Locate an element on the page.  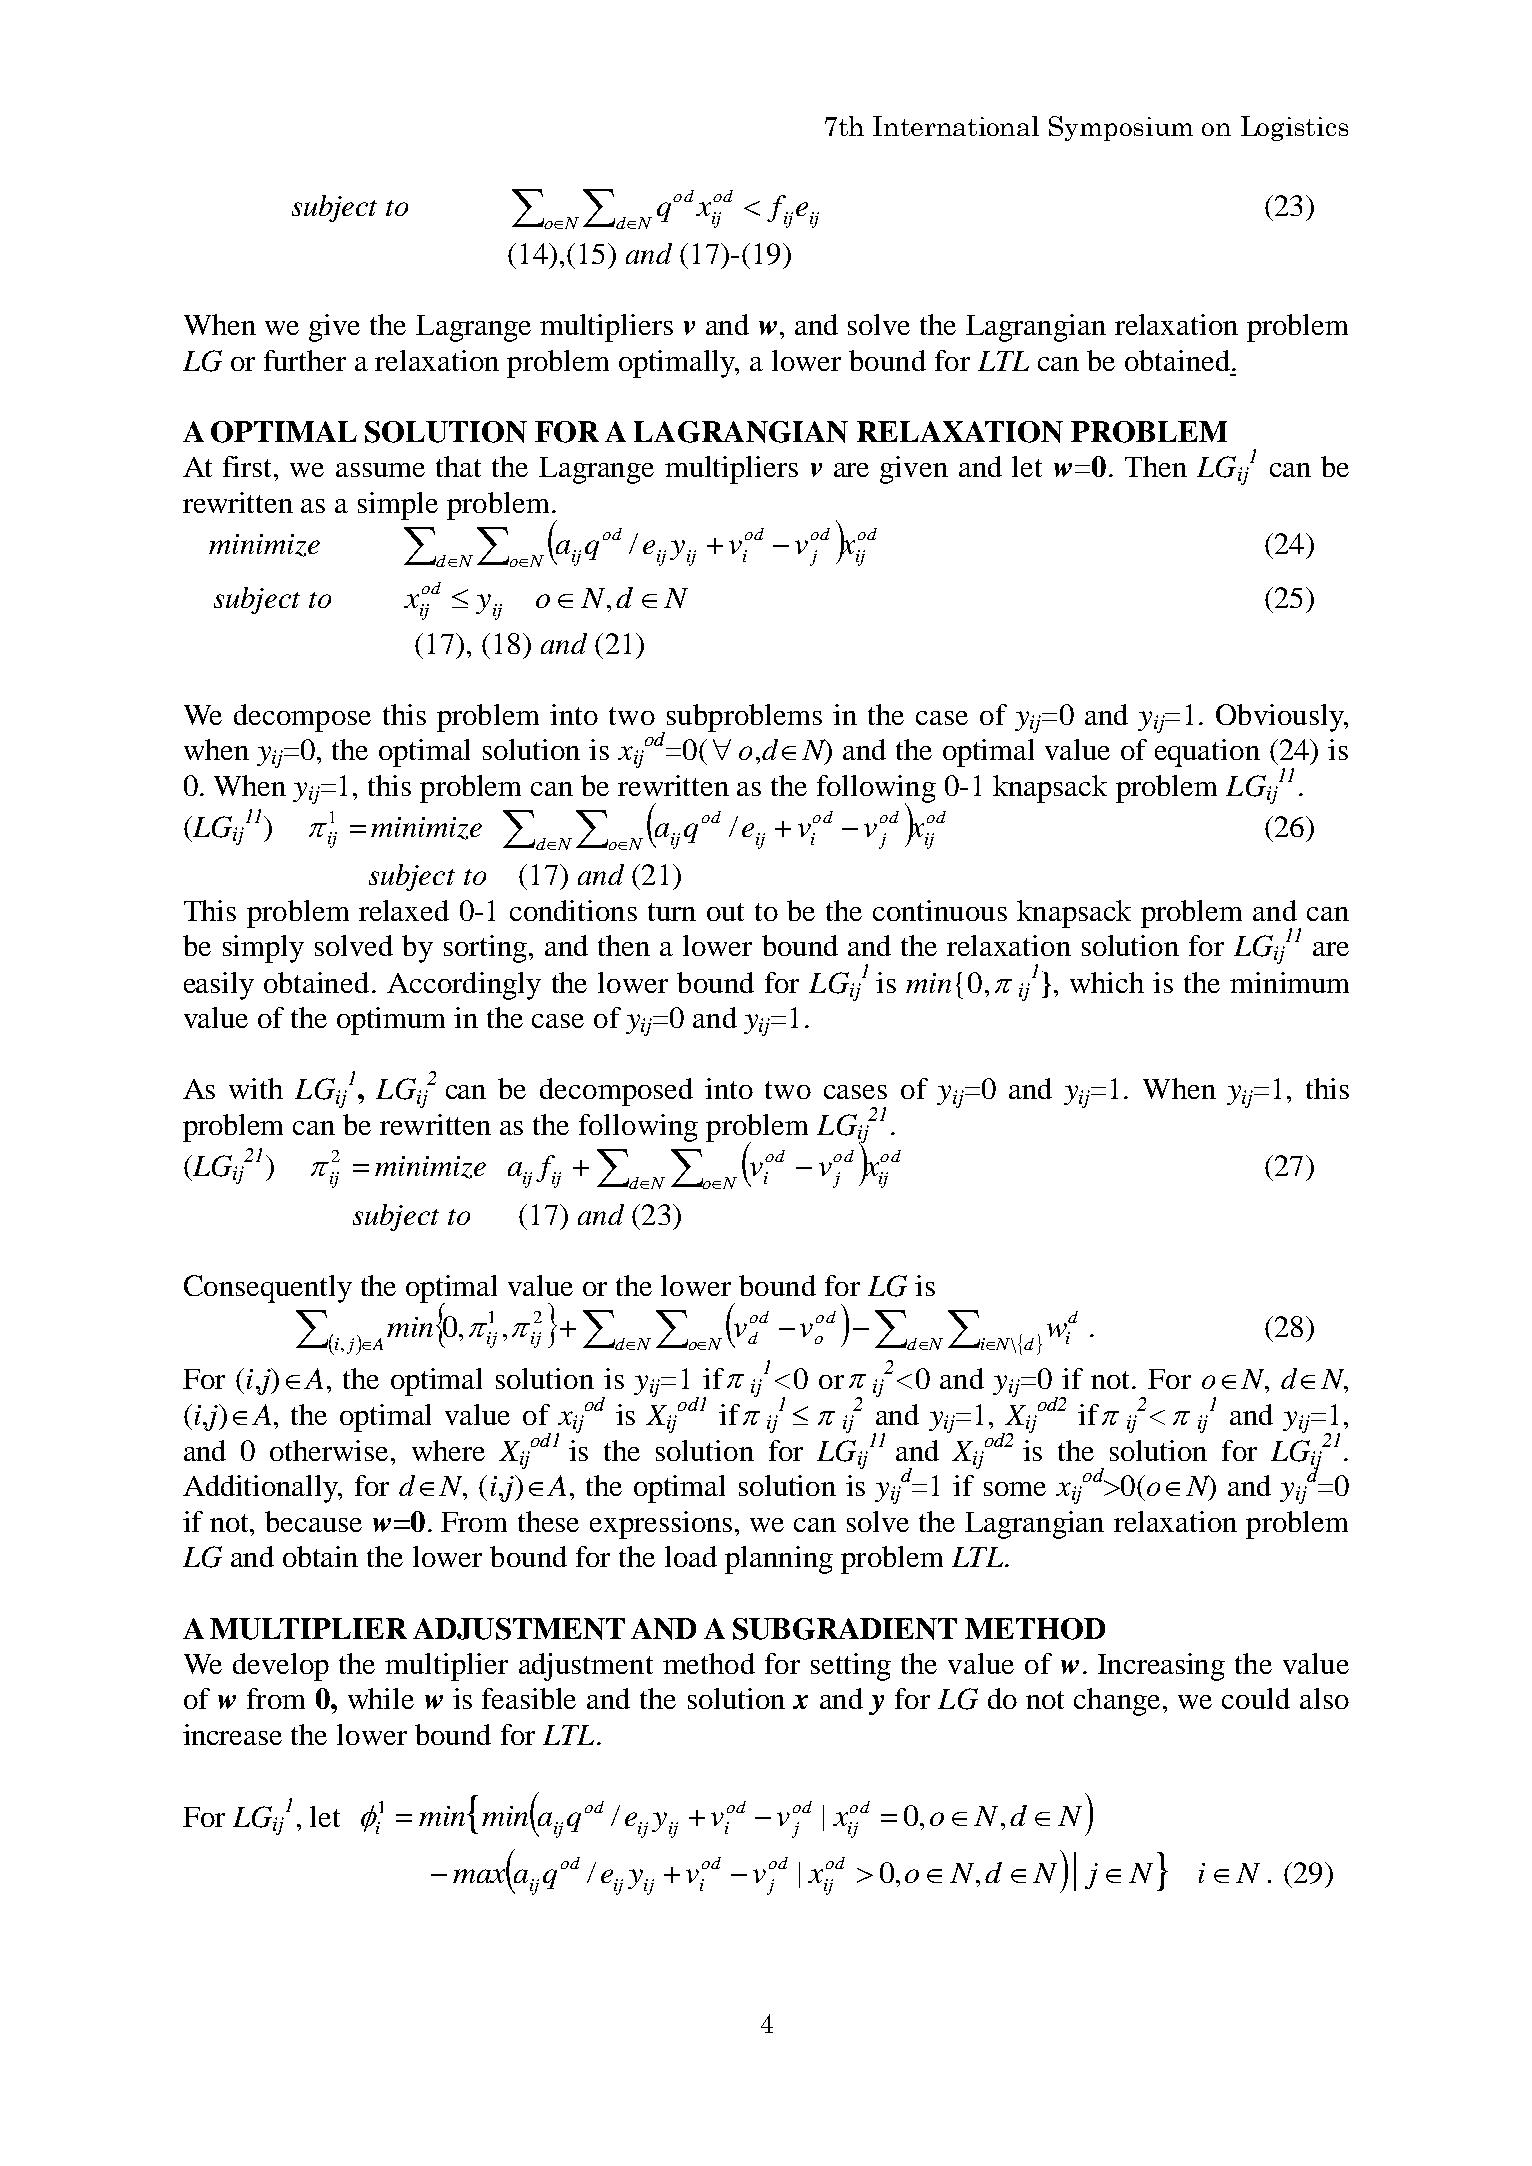
Increasing is located at coordinates (1161, 1667).
